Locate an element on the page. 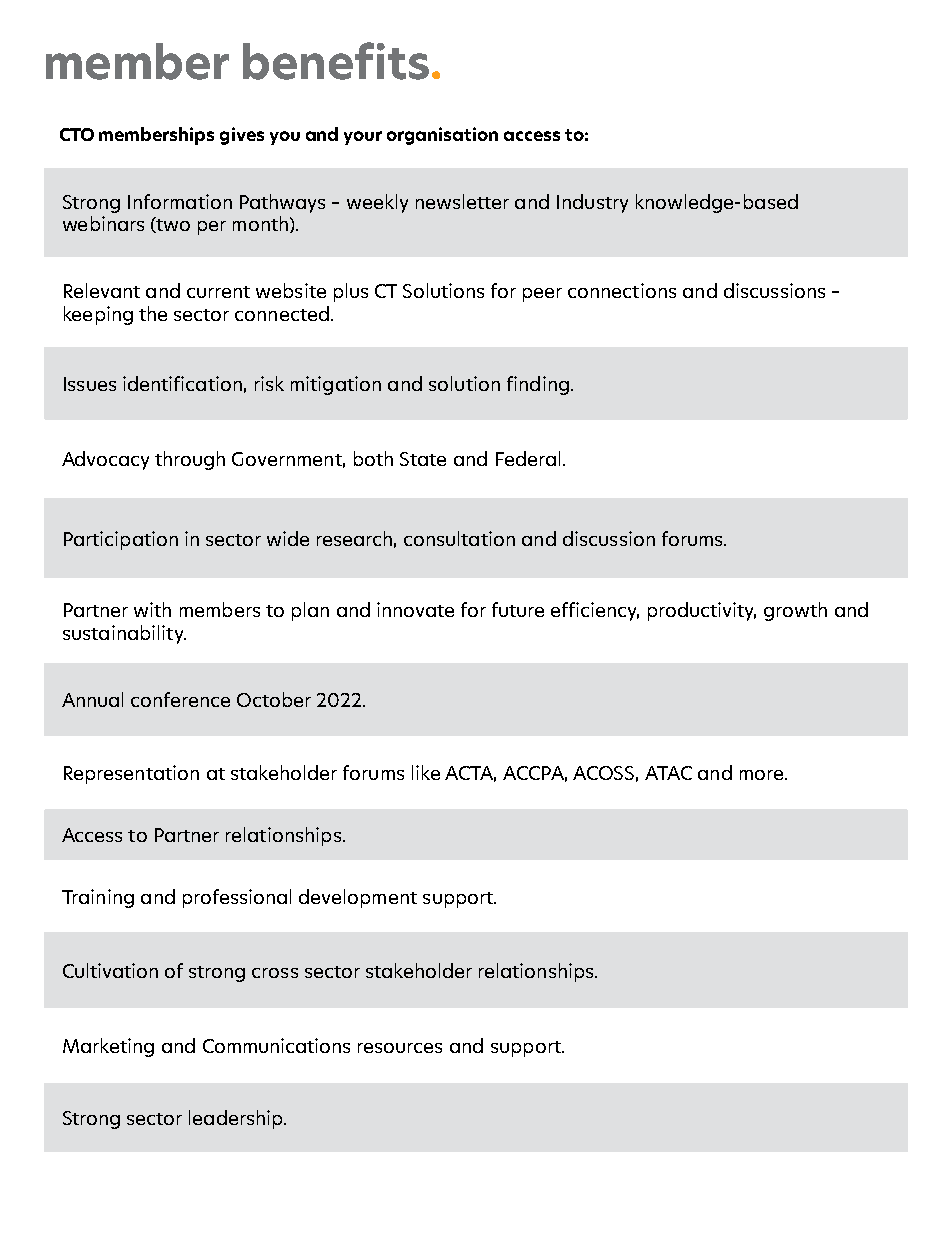 The image size is (952, 1233). ATAC is located at coordinates (668, 773).
